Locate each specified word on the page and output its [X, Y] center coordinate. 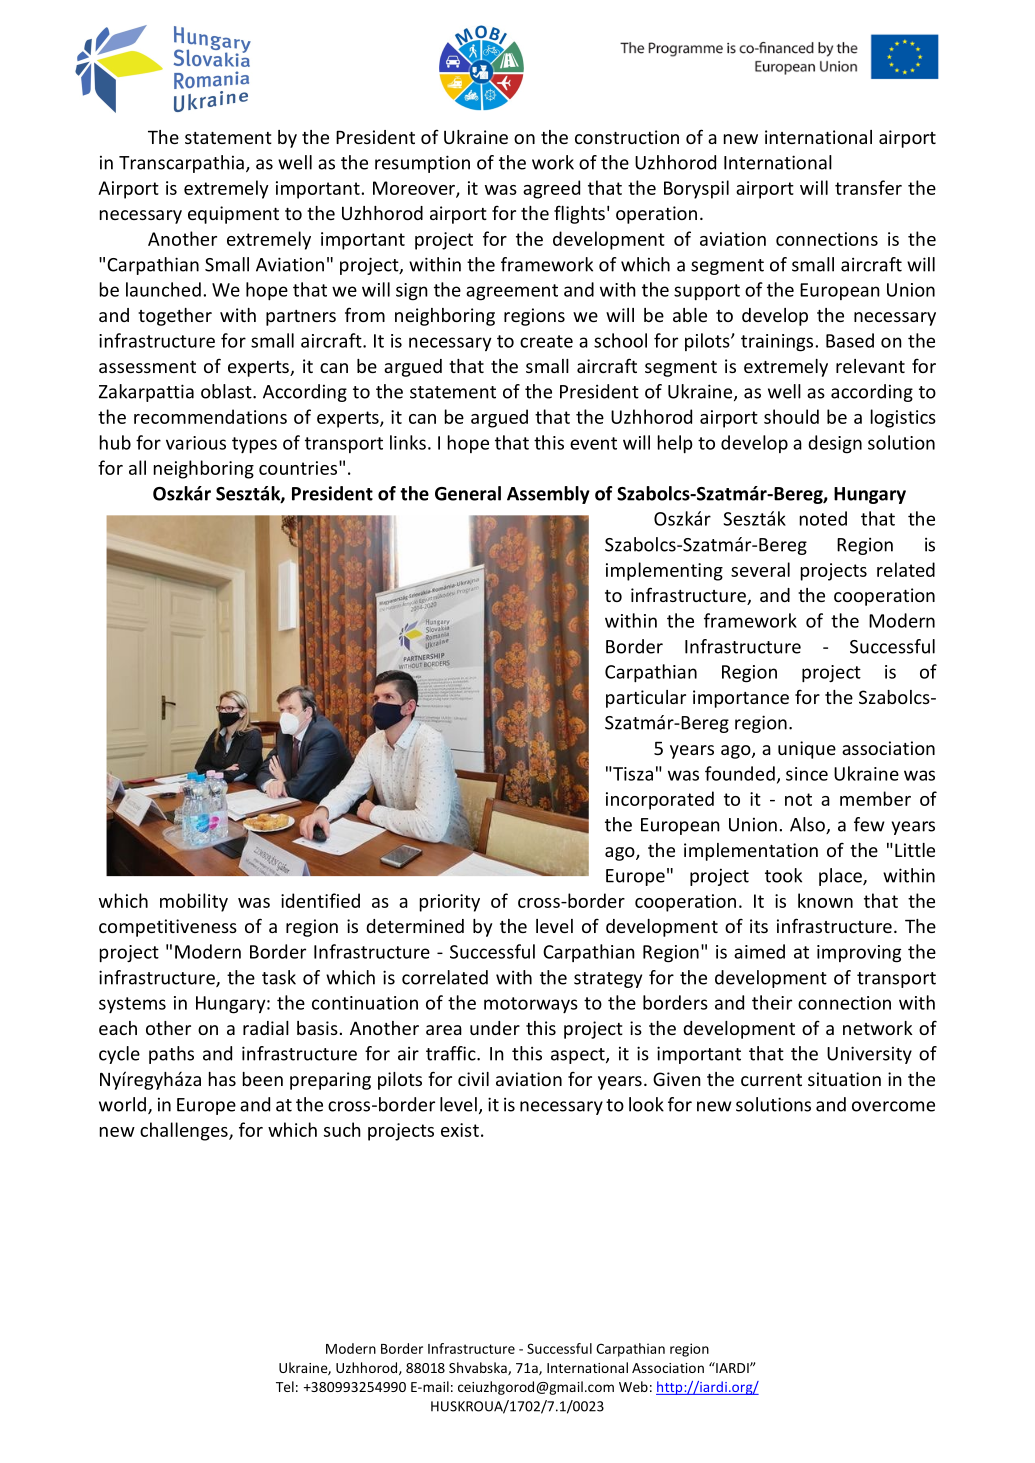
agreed [551, 189]
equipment [233, 215]
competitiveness [168, 928]
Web [633, 1386]
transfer [868, 187]
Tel [285, 1386]
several [760, 569]
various [196, 443]
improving [859, 954]
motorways [531, 1005]
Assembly [548, 495]
